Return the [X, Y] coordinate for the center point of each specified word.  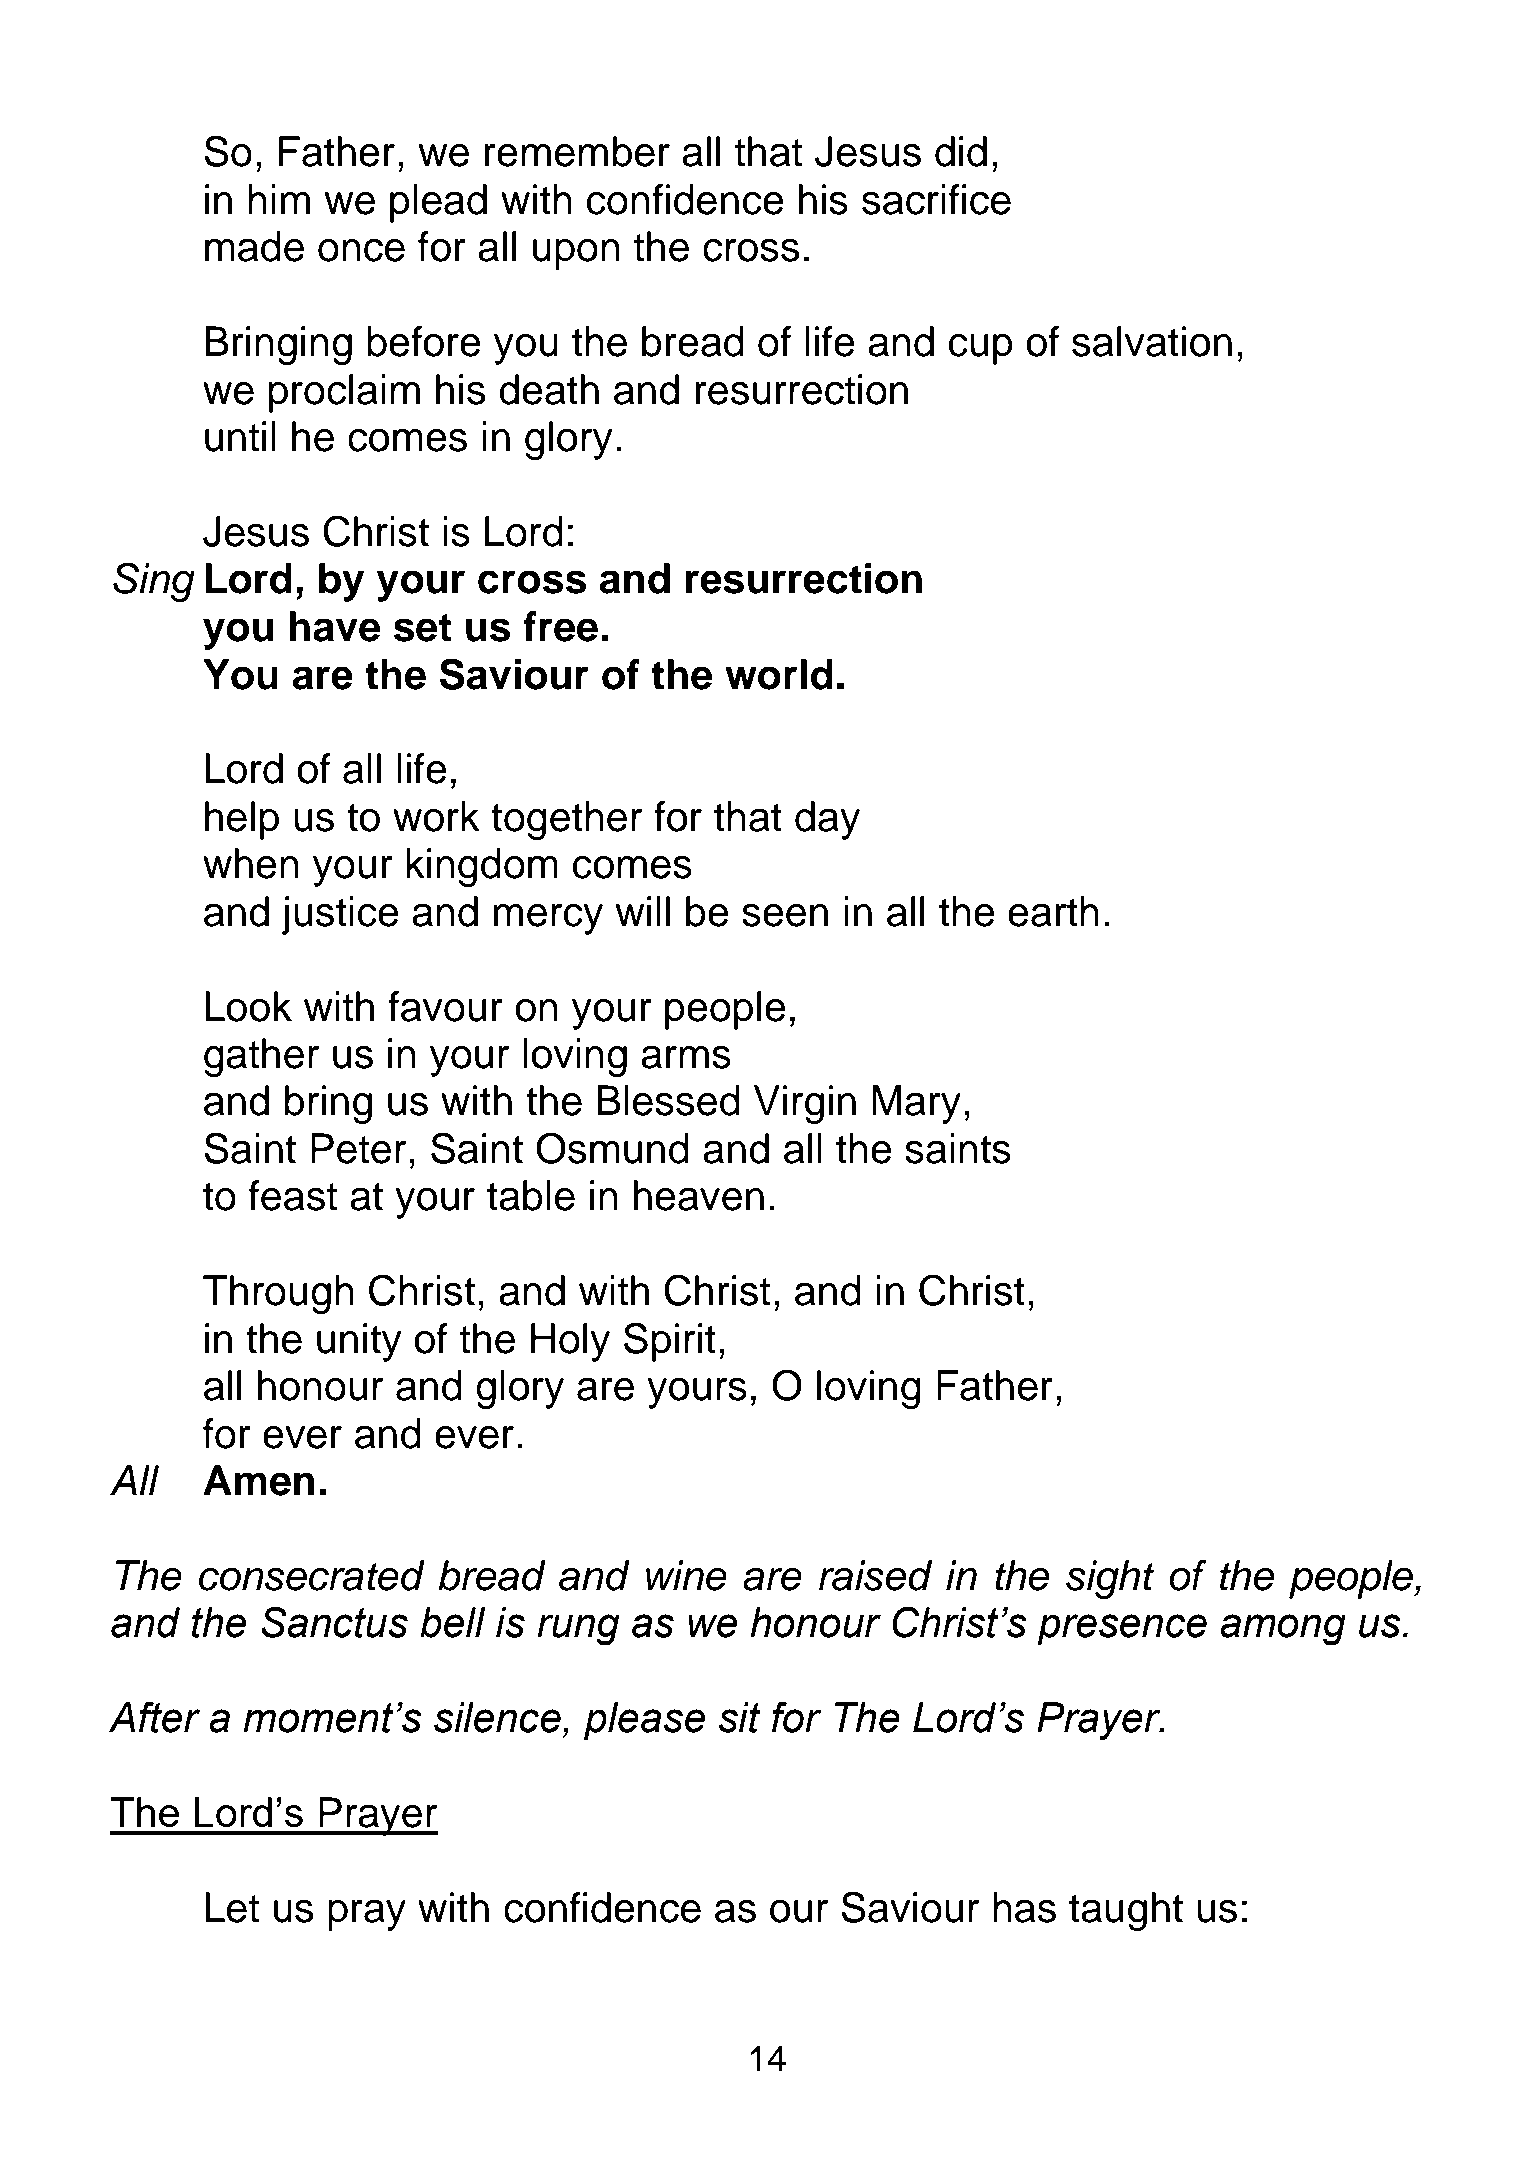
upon [576, 254]
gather [262, 1057]
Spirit [670, 1342]
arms [686, 1057]
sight [1110, 1579]
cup [981, 349]
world [779, 674]
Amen [259, 1480]
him [279, 199]
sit [740, 1717]
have [335, 626]
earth [1053, 911]
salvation [1152, 341]
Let [232, 1907]
